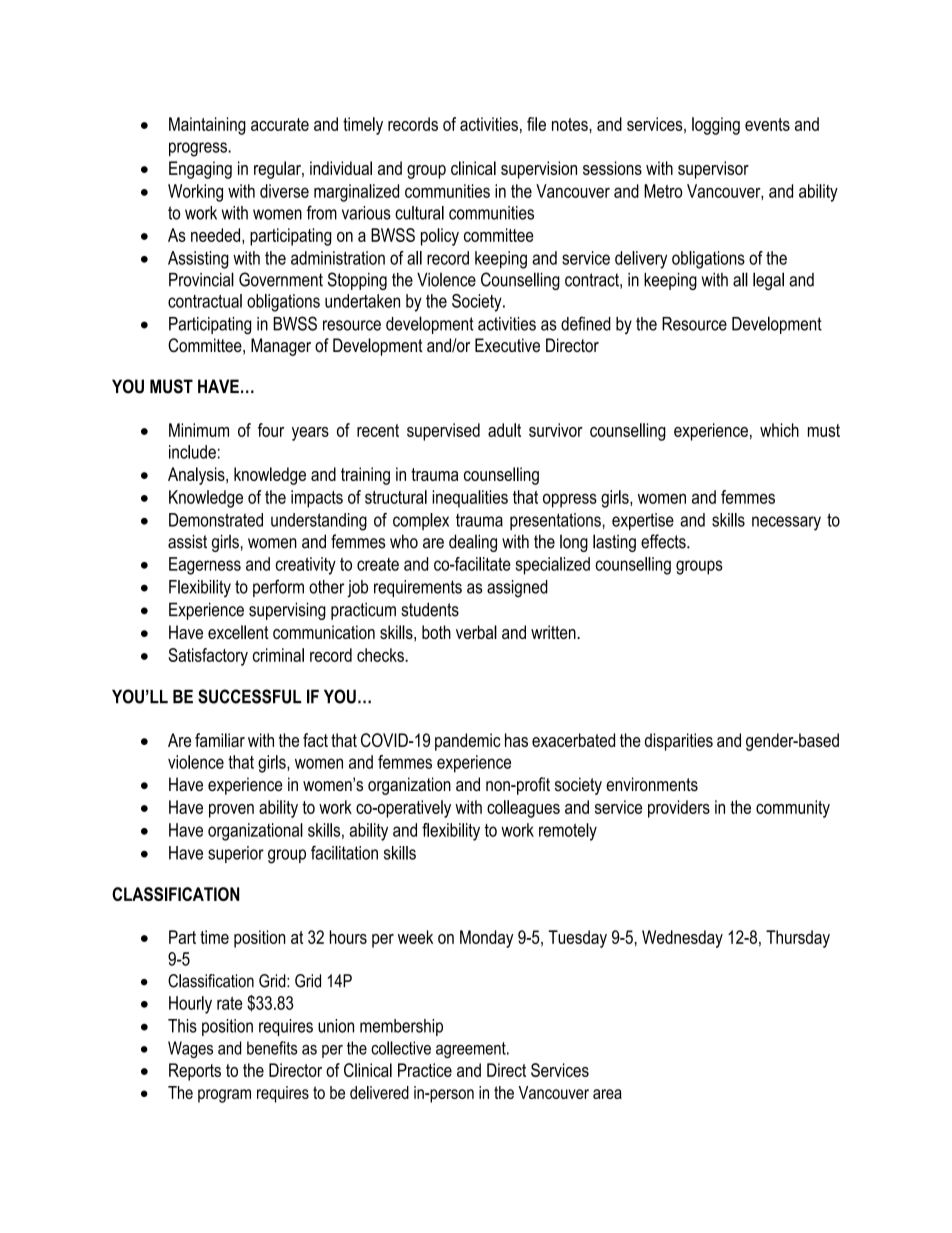  Describe the element at coordinates (664, 541) in the page. I see `effects` at that location.
